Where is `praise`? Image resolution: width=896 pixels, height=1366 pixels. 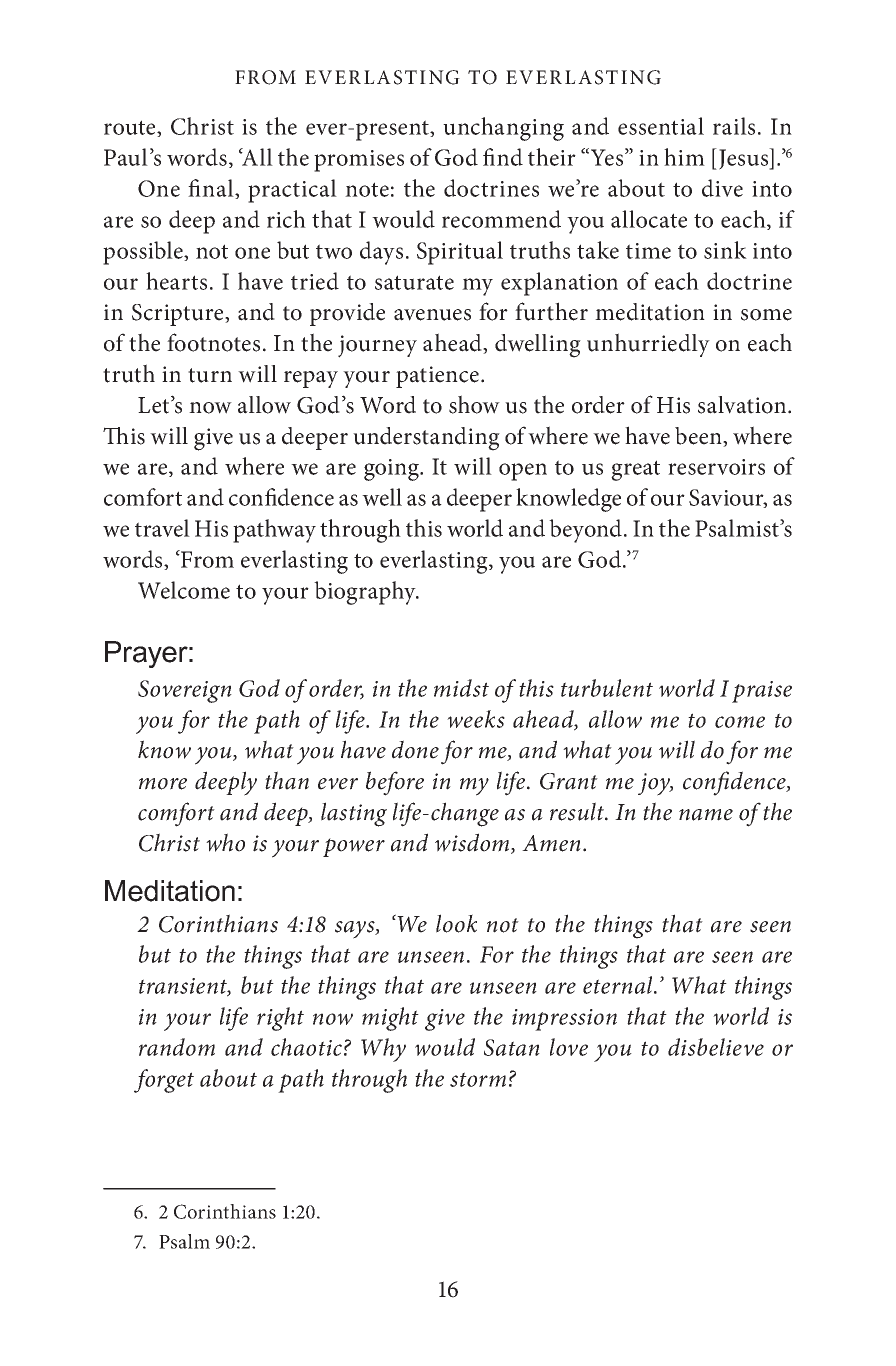
praise is located at coordinates (762, 692).
